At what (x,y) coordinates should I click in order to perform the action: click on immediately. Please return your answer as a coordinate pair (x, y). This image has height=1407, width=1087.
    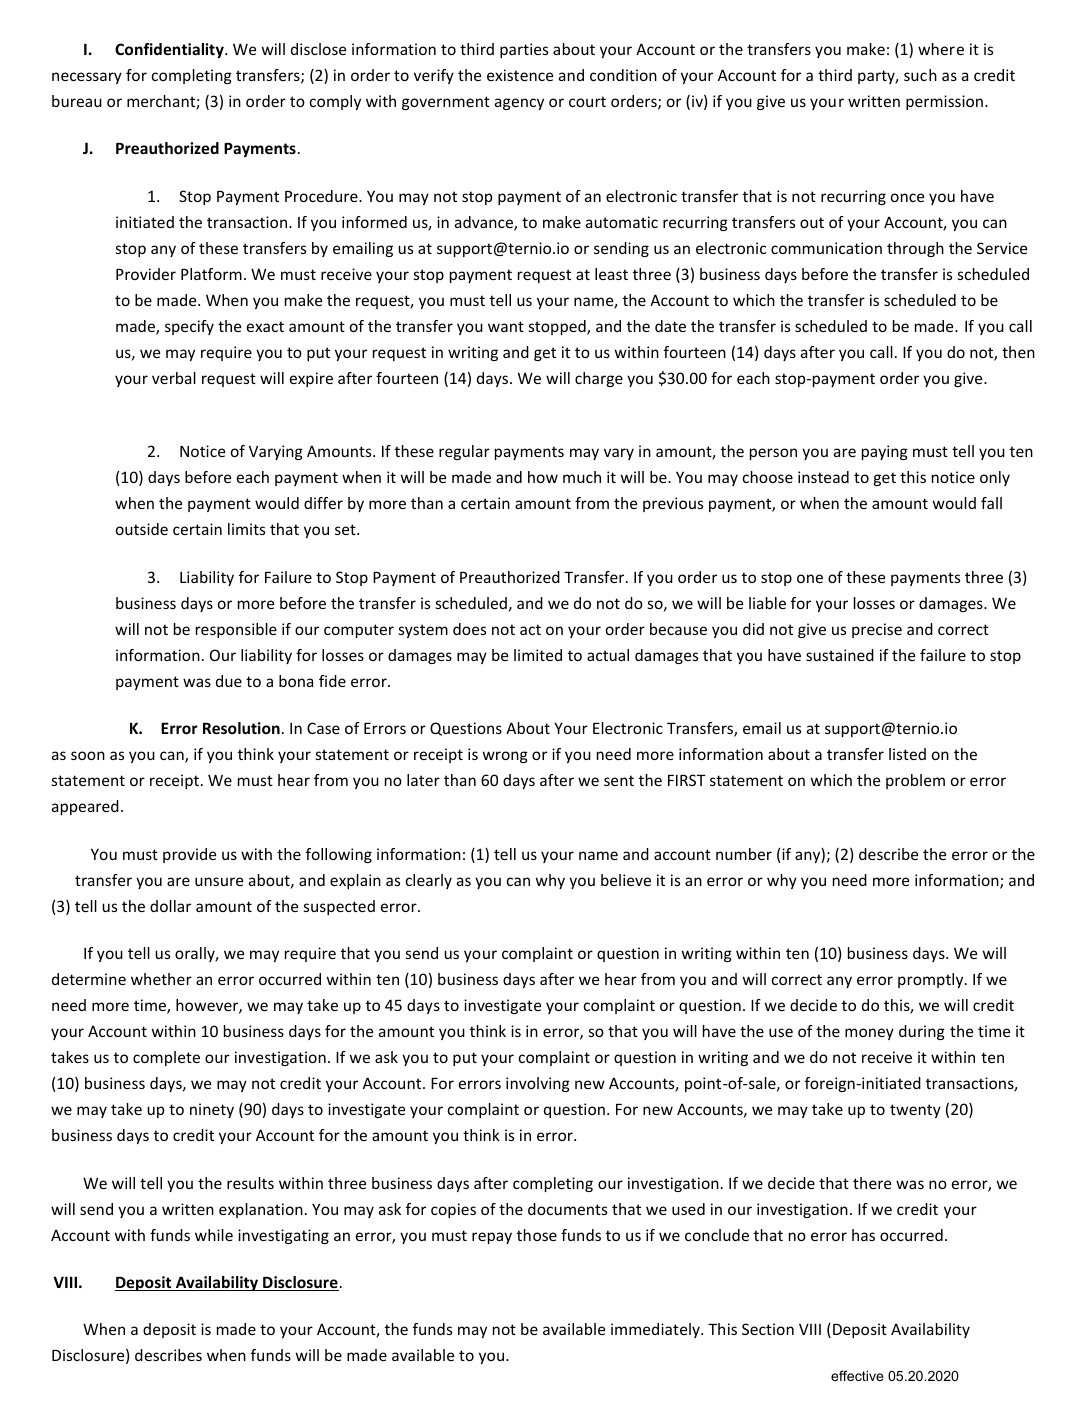
    Looking at the image, I should click on (656, 1330).
